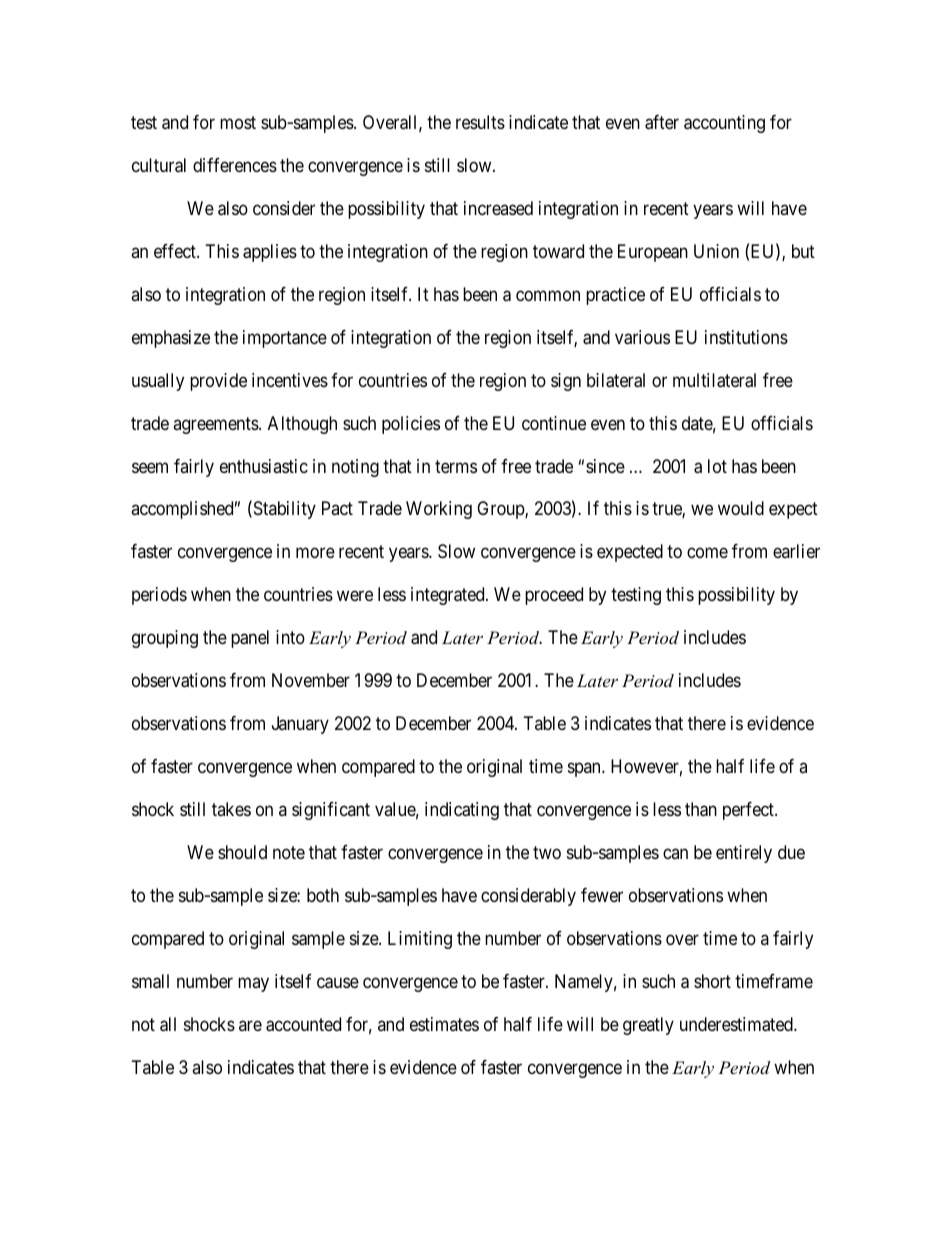  Describe the element at coordinates (480, 122) in the document. I see `results` at that location.
